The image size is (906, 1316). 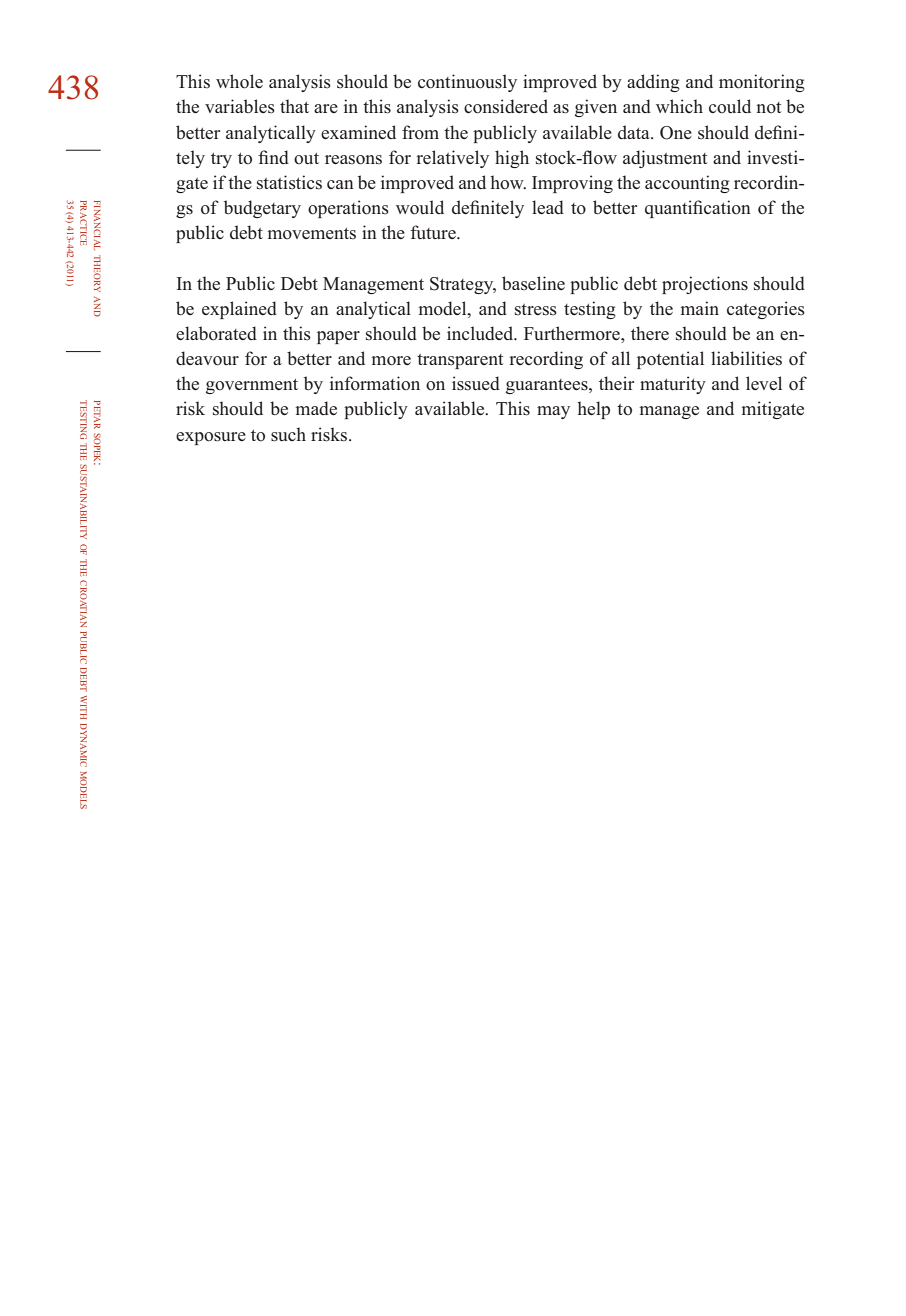 What do you see at coordinates (508, 182) in the screenshot?
I see `how` at bounding box center [508, 182].
